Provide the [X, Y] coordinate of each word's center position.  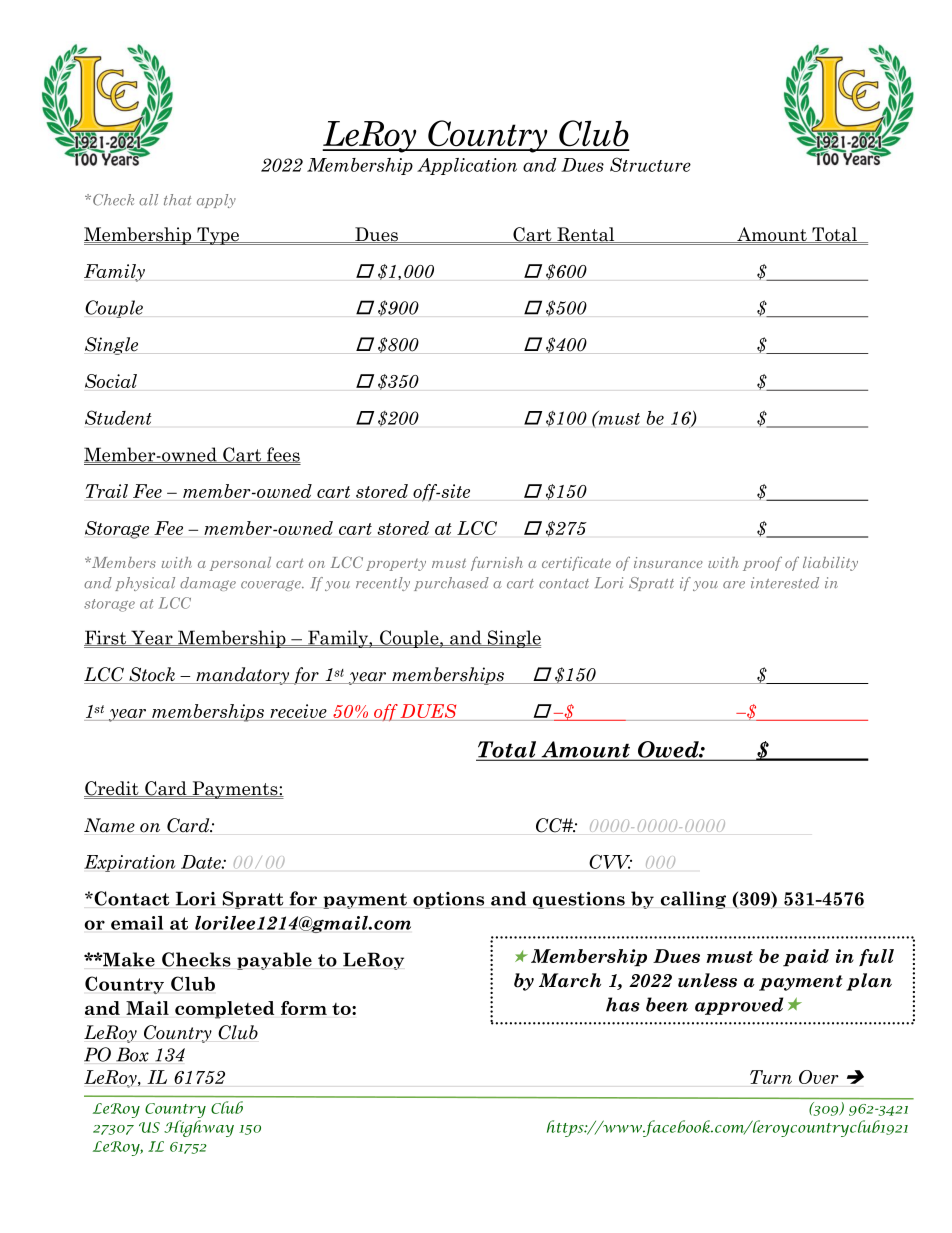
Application [467, 166]
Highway [199, 1128]
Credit [112, 789]
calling [693, 900]
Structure [650, 164]
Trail [107, 491]
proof [762, 564]
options [448, 900]
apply [216, 201]
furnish [497, 563]
